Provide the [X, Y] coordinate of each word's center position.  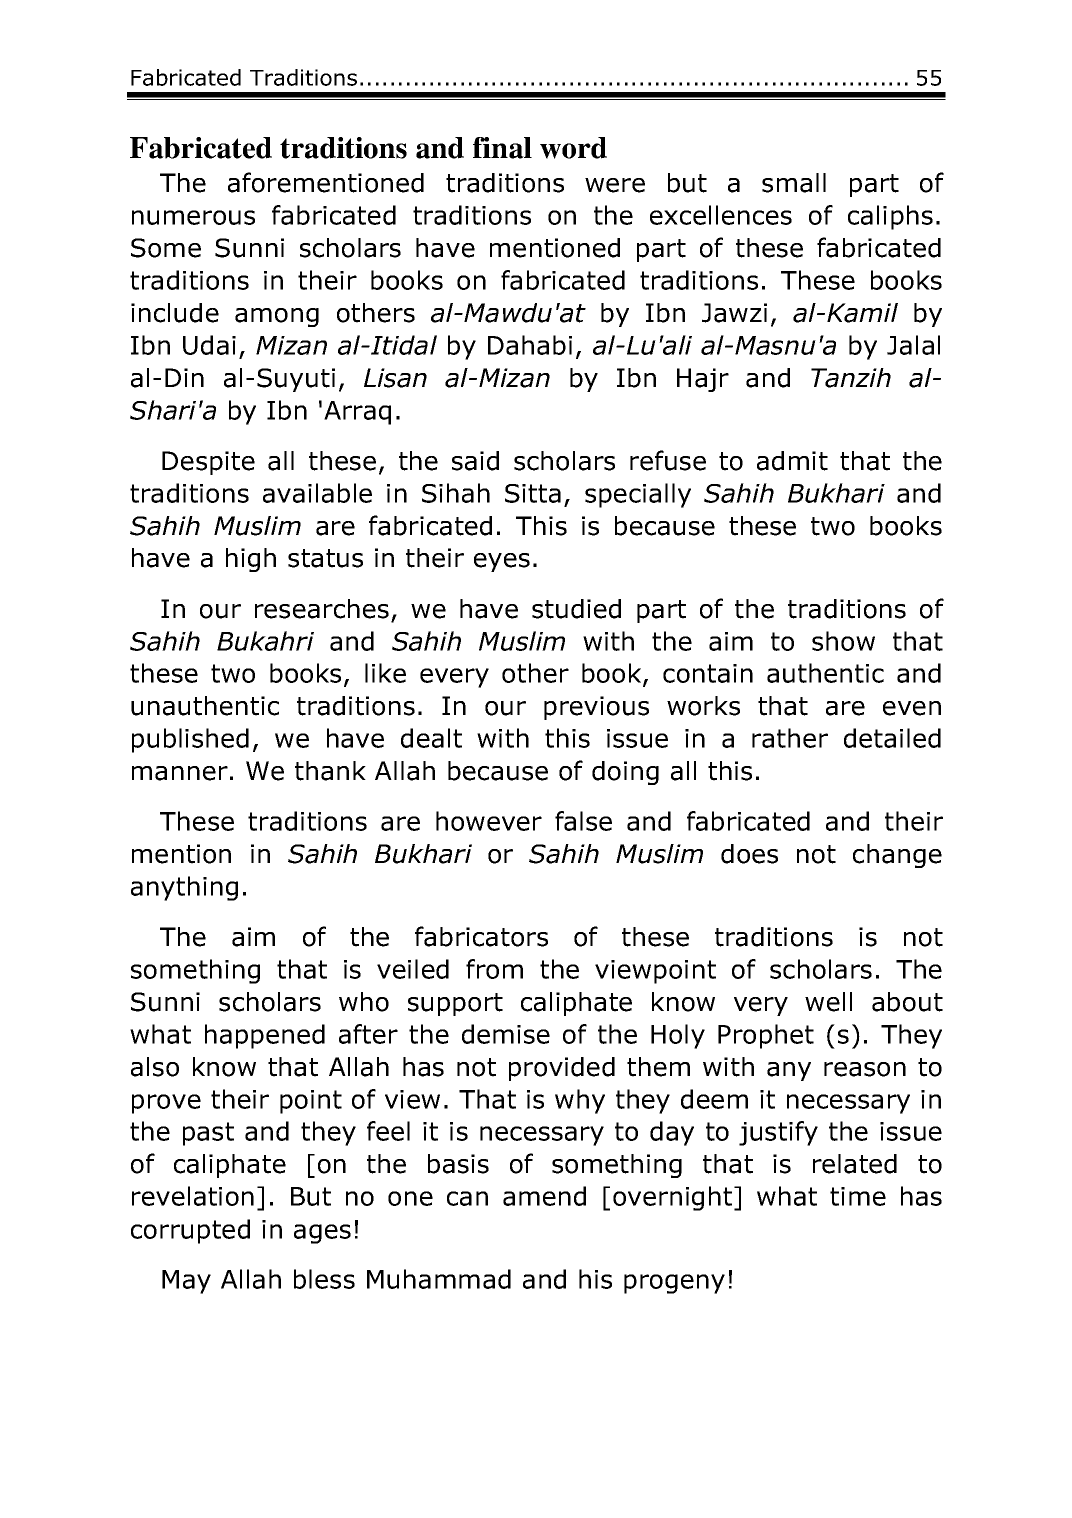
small [794, 183]
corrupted [190, 1231]
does [749, 854]
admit [792, 461]
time [858, 1196]
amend [544, 1196]
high [251, 560]
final [502, 148]
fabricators [481, 936]
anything [184, 888]
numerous [193, 217]
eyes [502, 562]
